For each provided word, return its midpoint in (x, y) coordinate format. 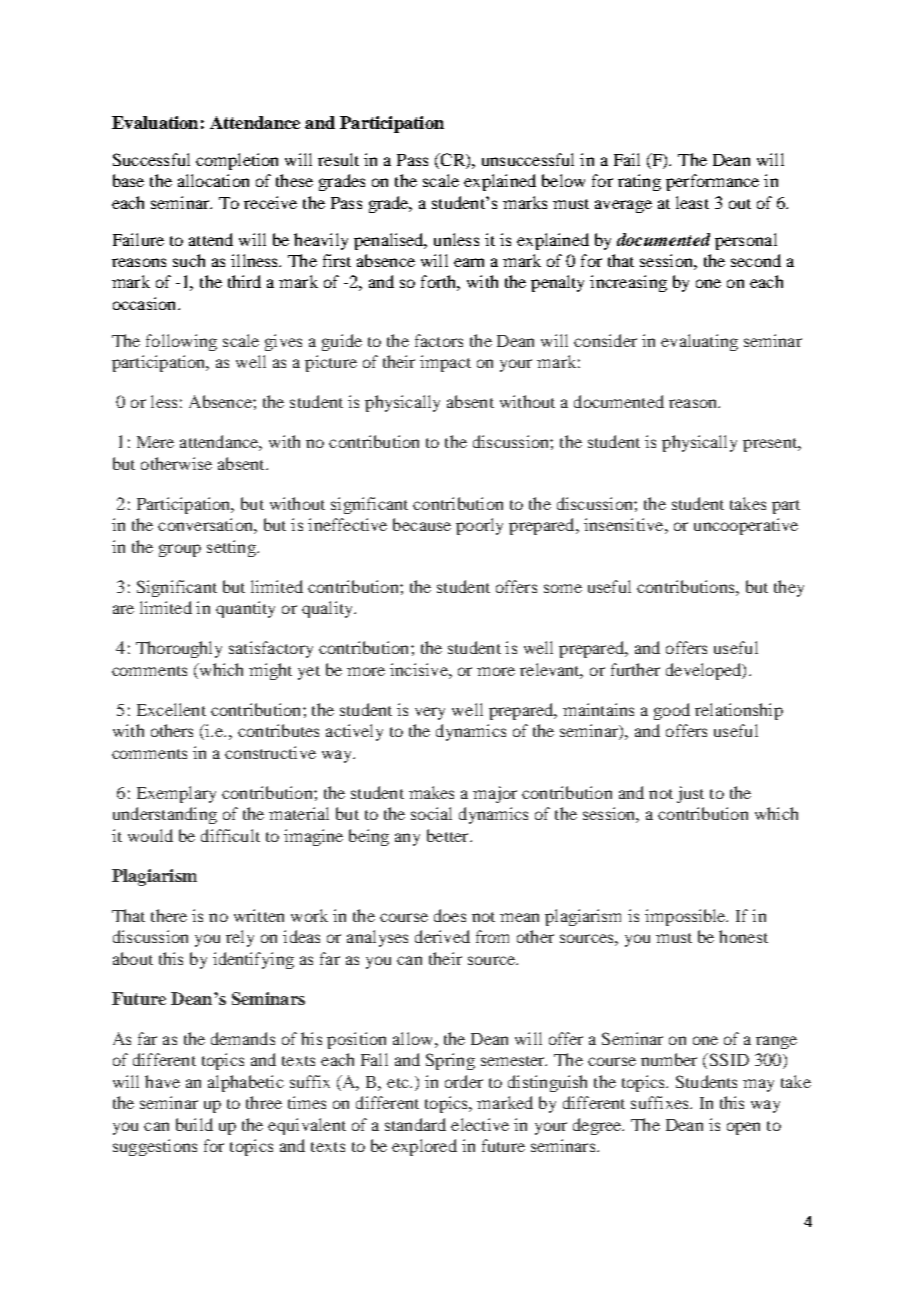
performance (712, 182)
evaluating (699, 342)
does (450, 915)
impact (445, 363)
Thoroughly (179, 649)
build (194, 1124)
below (563, 180)
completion (237, 161)
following (181, 342)
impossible (686, 917)
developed (705, 671)
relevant (551, 671)
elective (480, 1124)
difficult (230, 835)
